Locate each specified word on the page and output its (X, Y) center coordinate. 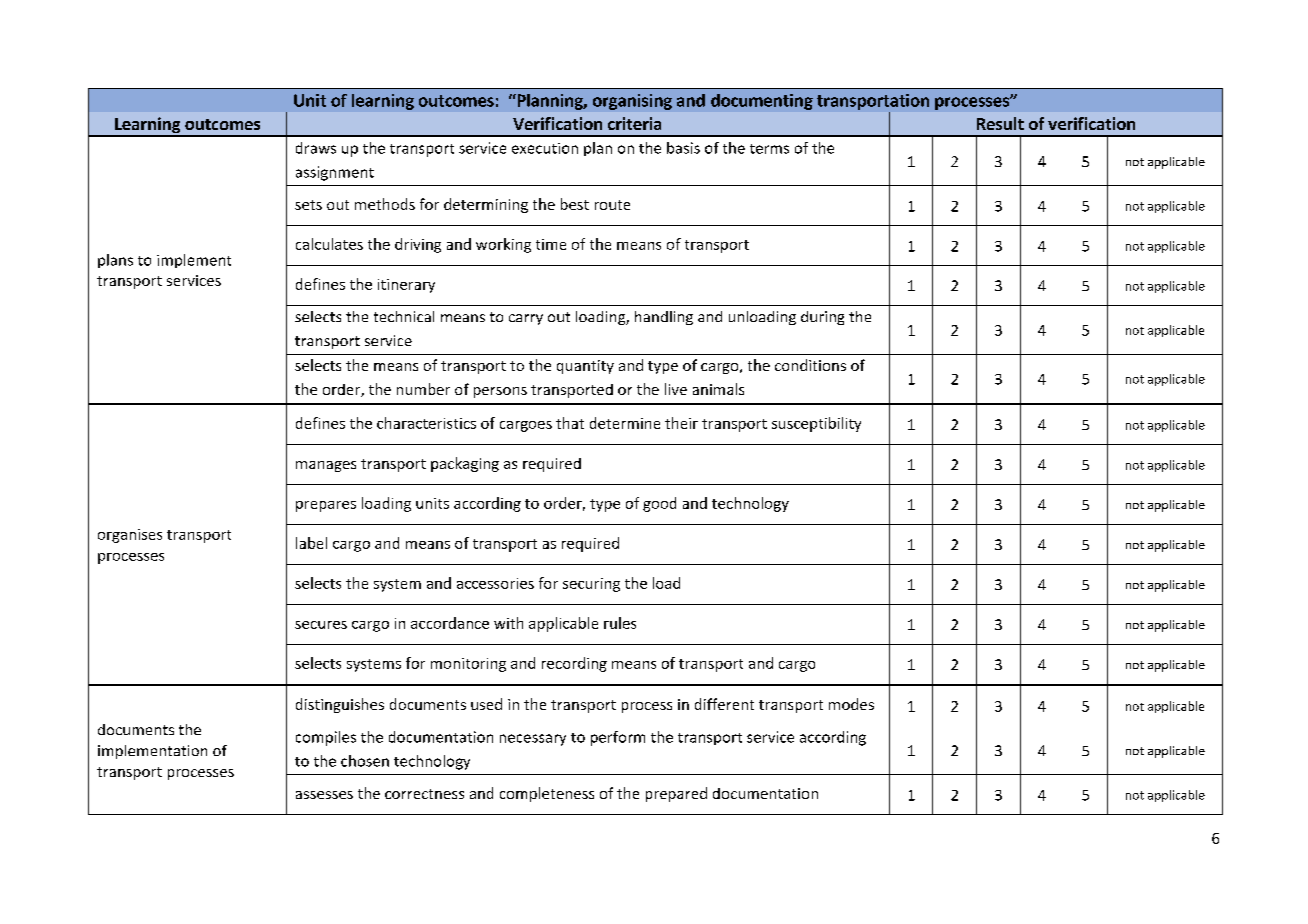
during (822, 318)
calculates (329, 244)
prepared (676, 794)
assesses (324, 795)
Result (1000, 123)
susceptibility (816, 424)
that (570, 423)
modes (851, 704)
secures (321, 625)
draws (316, 148)
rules (620, 623)
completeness (547, 794)
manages (326, 466)
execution (545, 148)
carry (526, 319)
